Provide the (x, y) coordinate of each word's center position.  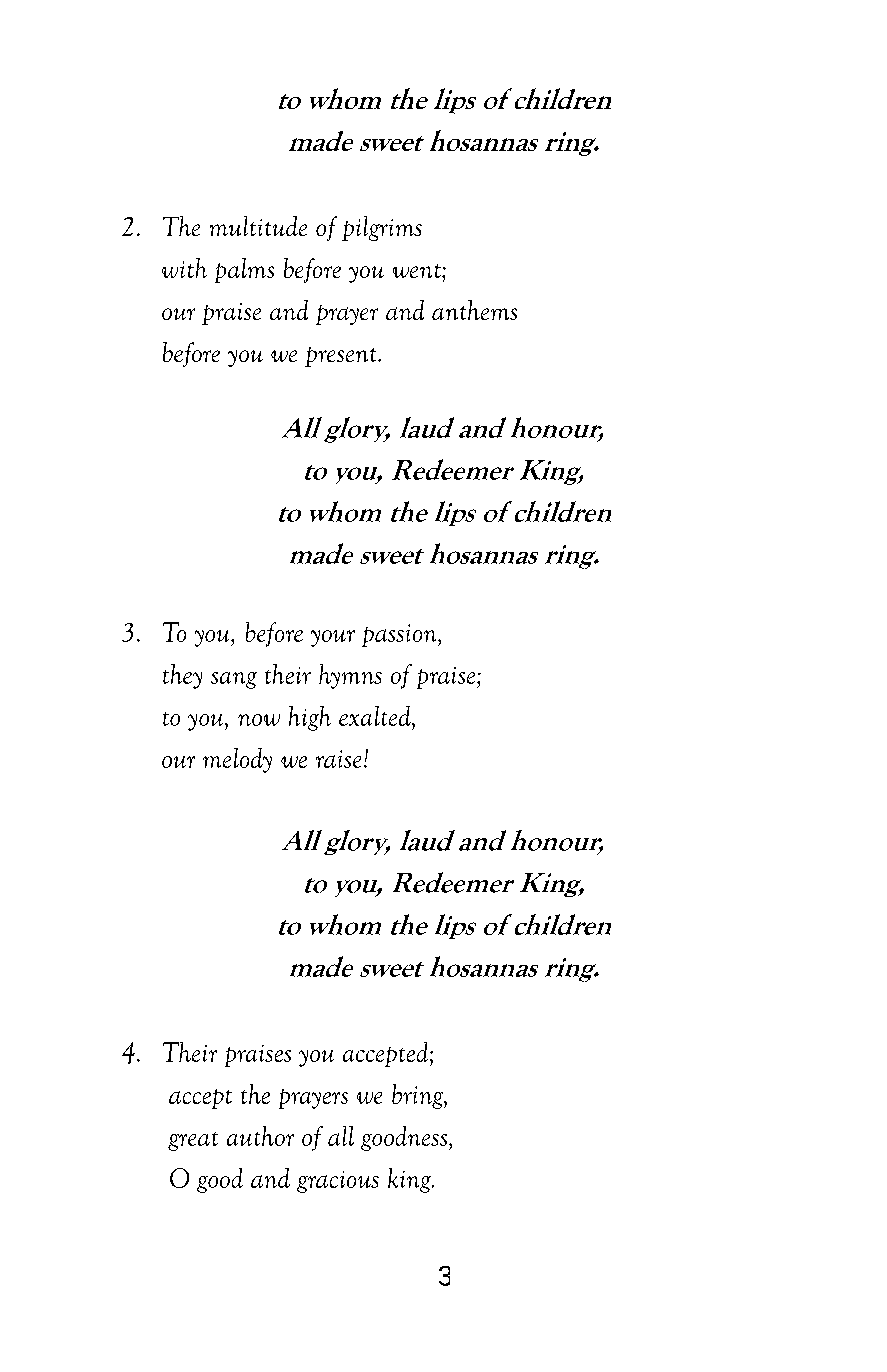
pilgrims (382, 228)
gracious (338, 1182)
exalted (376, 716)
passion (400, 635)
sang (234, 680)
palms (244, 270)
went (418, 271)
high (310, 718)
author (260, 1136)
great (193, 1141)
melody (237, 760)
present (342, 357)
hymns (350, 676)
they (182, 676)
